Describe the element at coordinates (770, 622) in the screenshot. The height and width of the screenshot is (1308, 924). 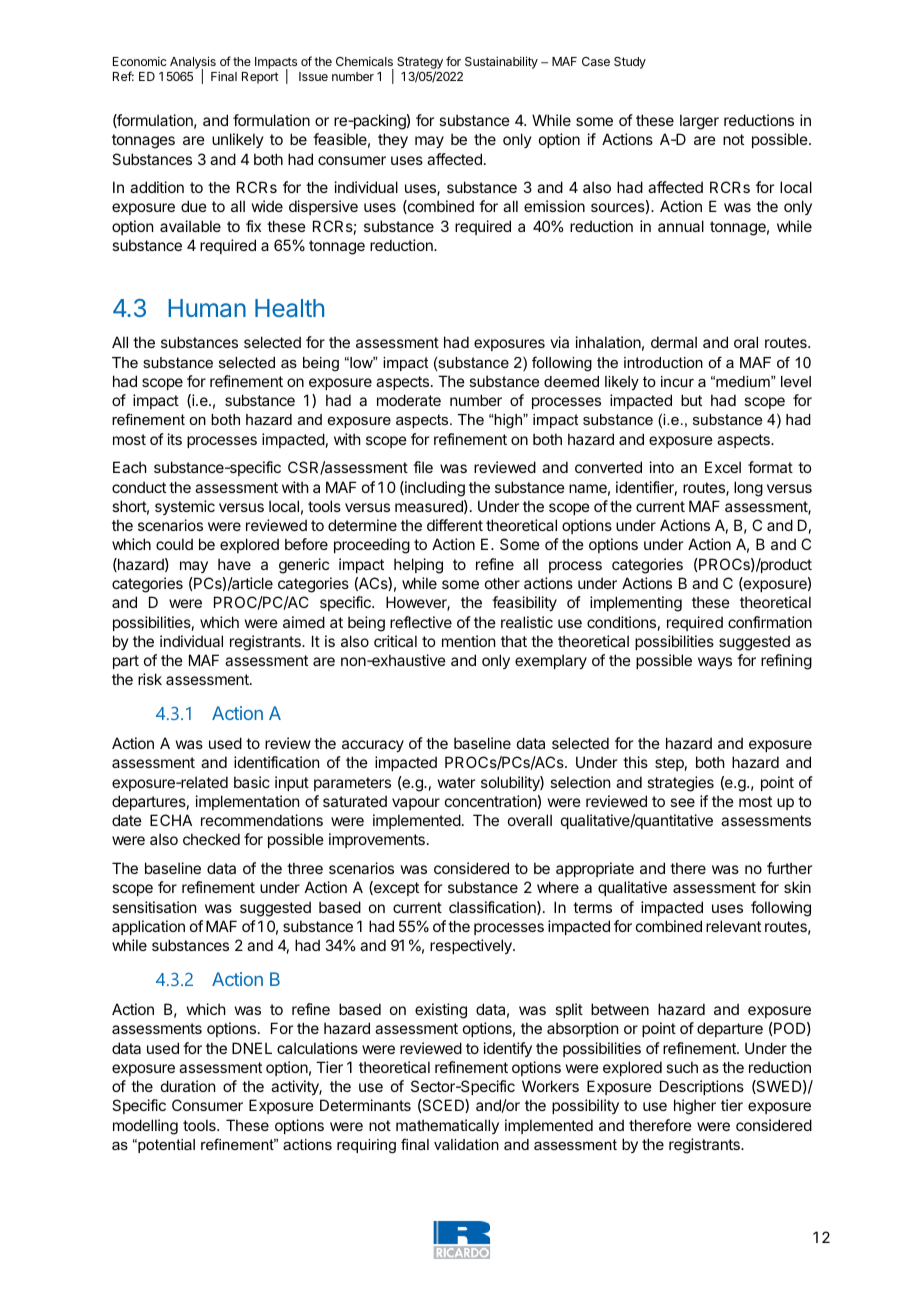
I see `confirmation` at that location.
